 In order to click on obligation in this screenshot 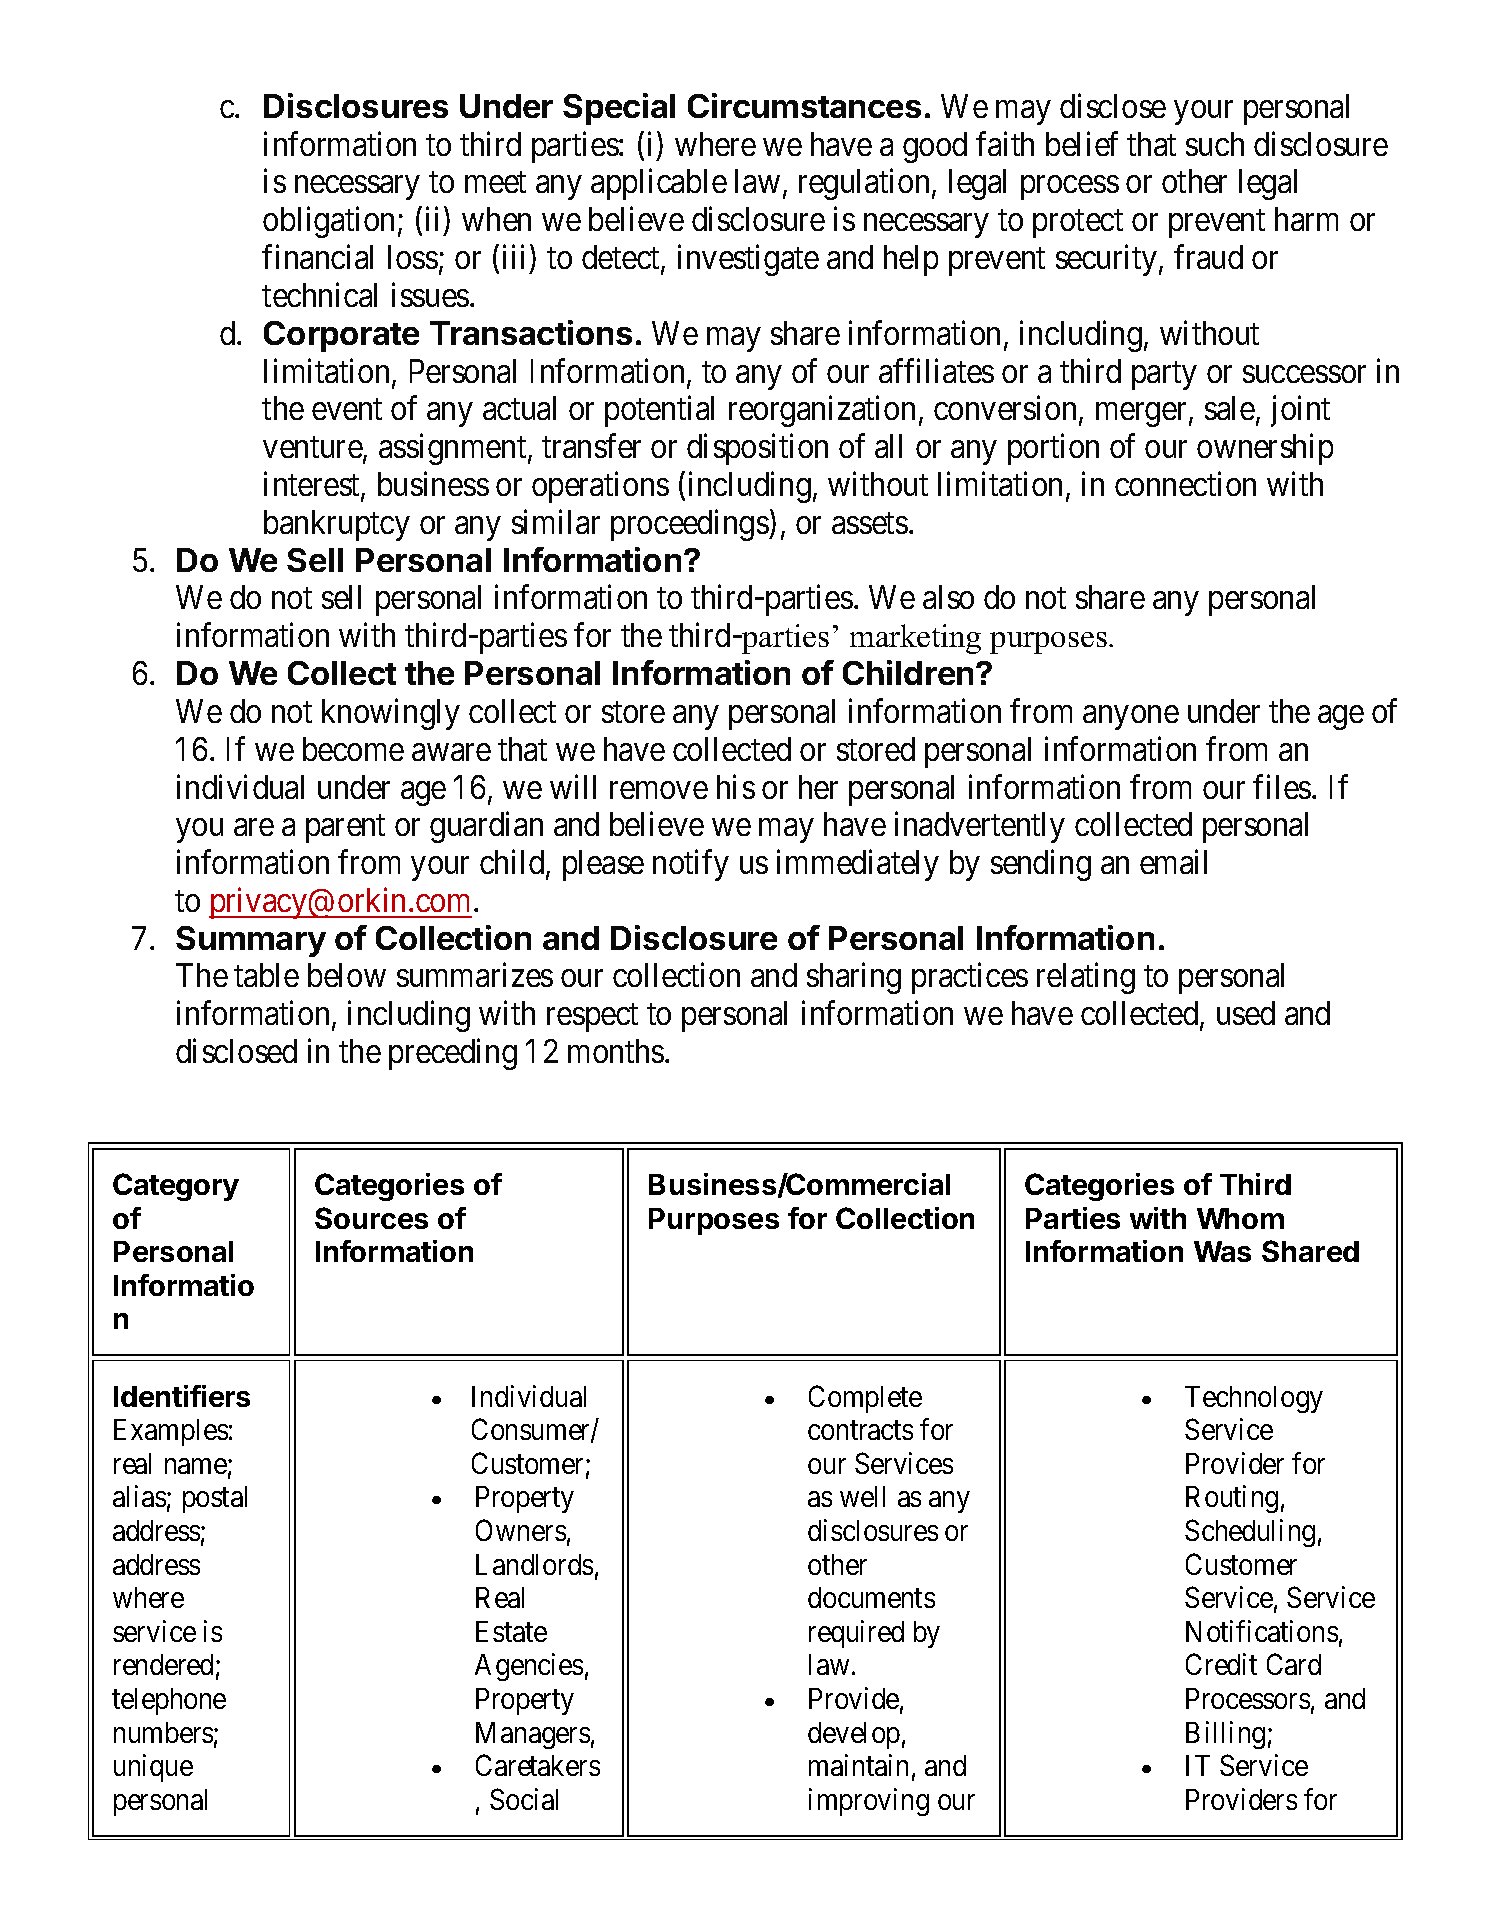, I will do `click(328, 222)`.
